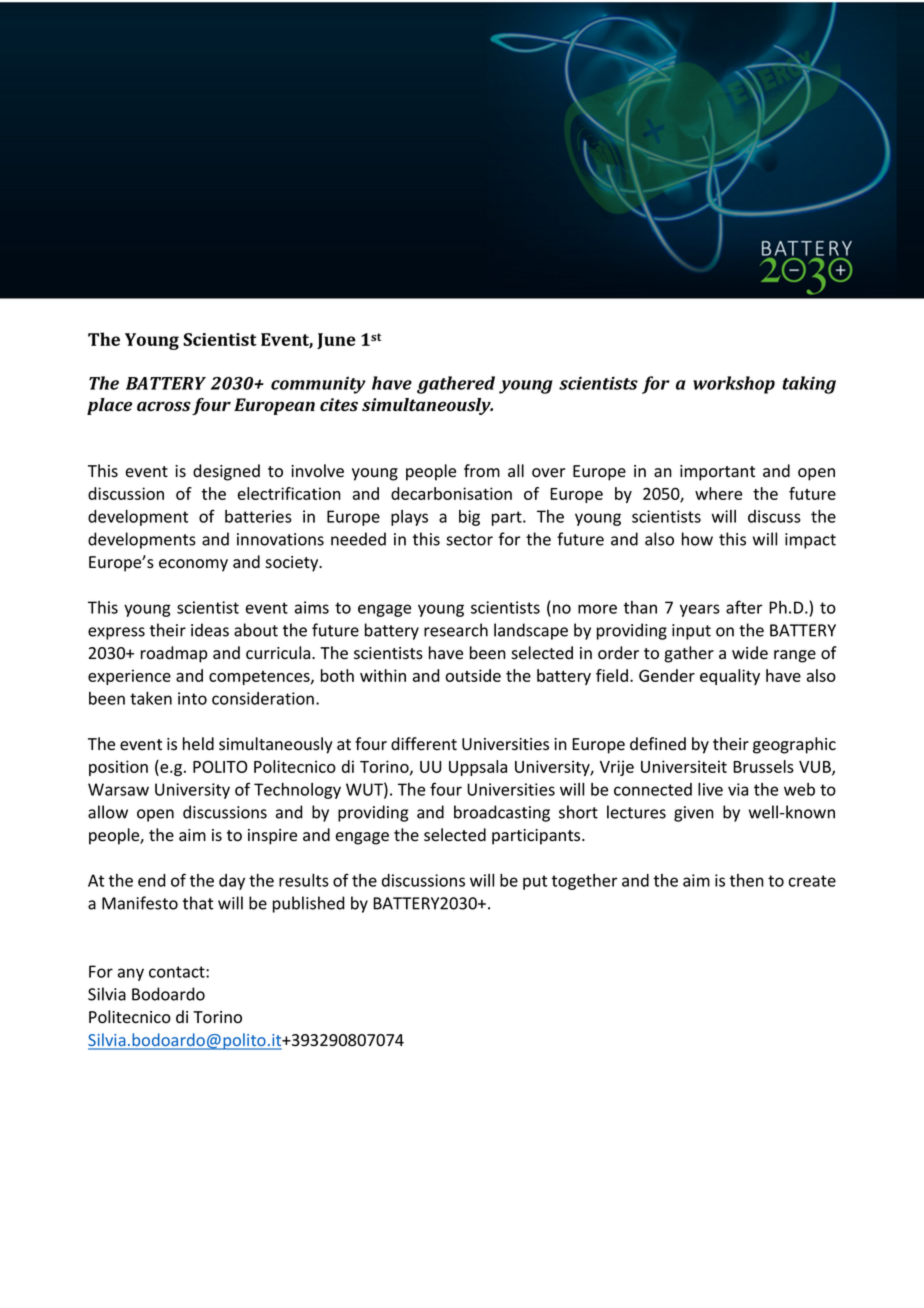 Image resolution: width=924 pixels, height=1308 pixels. Describe the element at coordinates (309, 904) in the image. I see `published` at that location.
